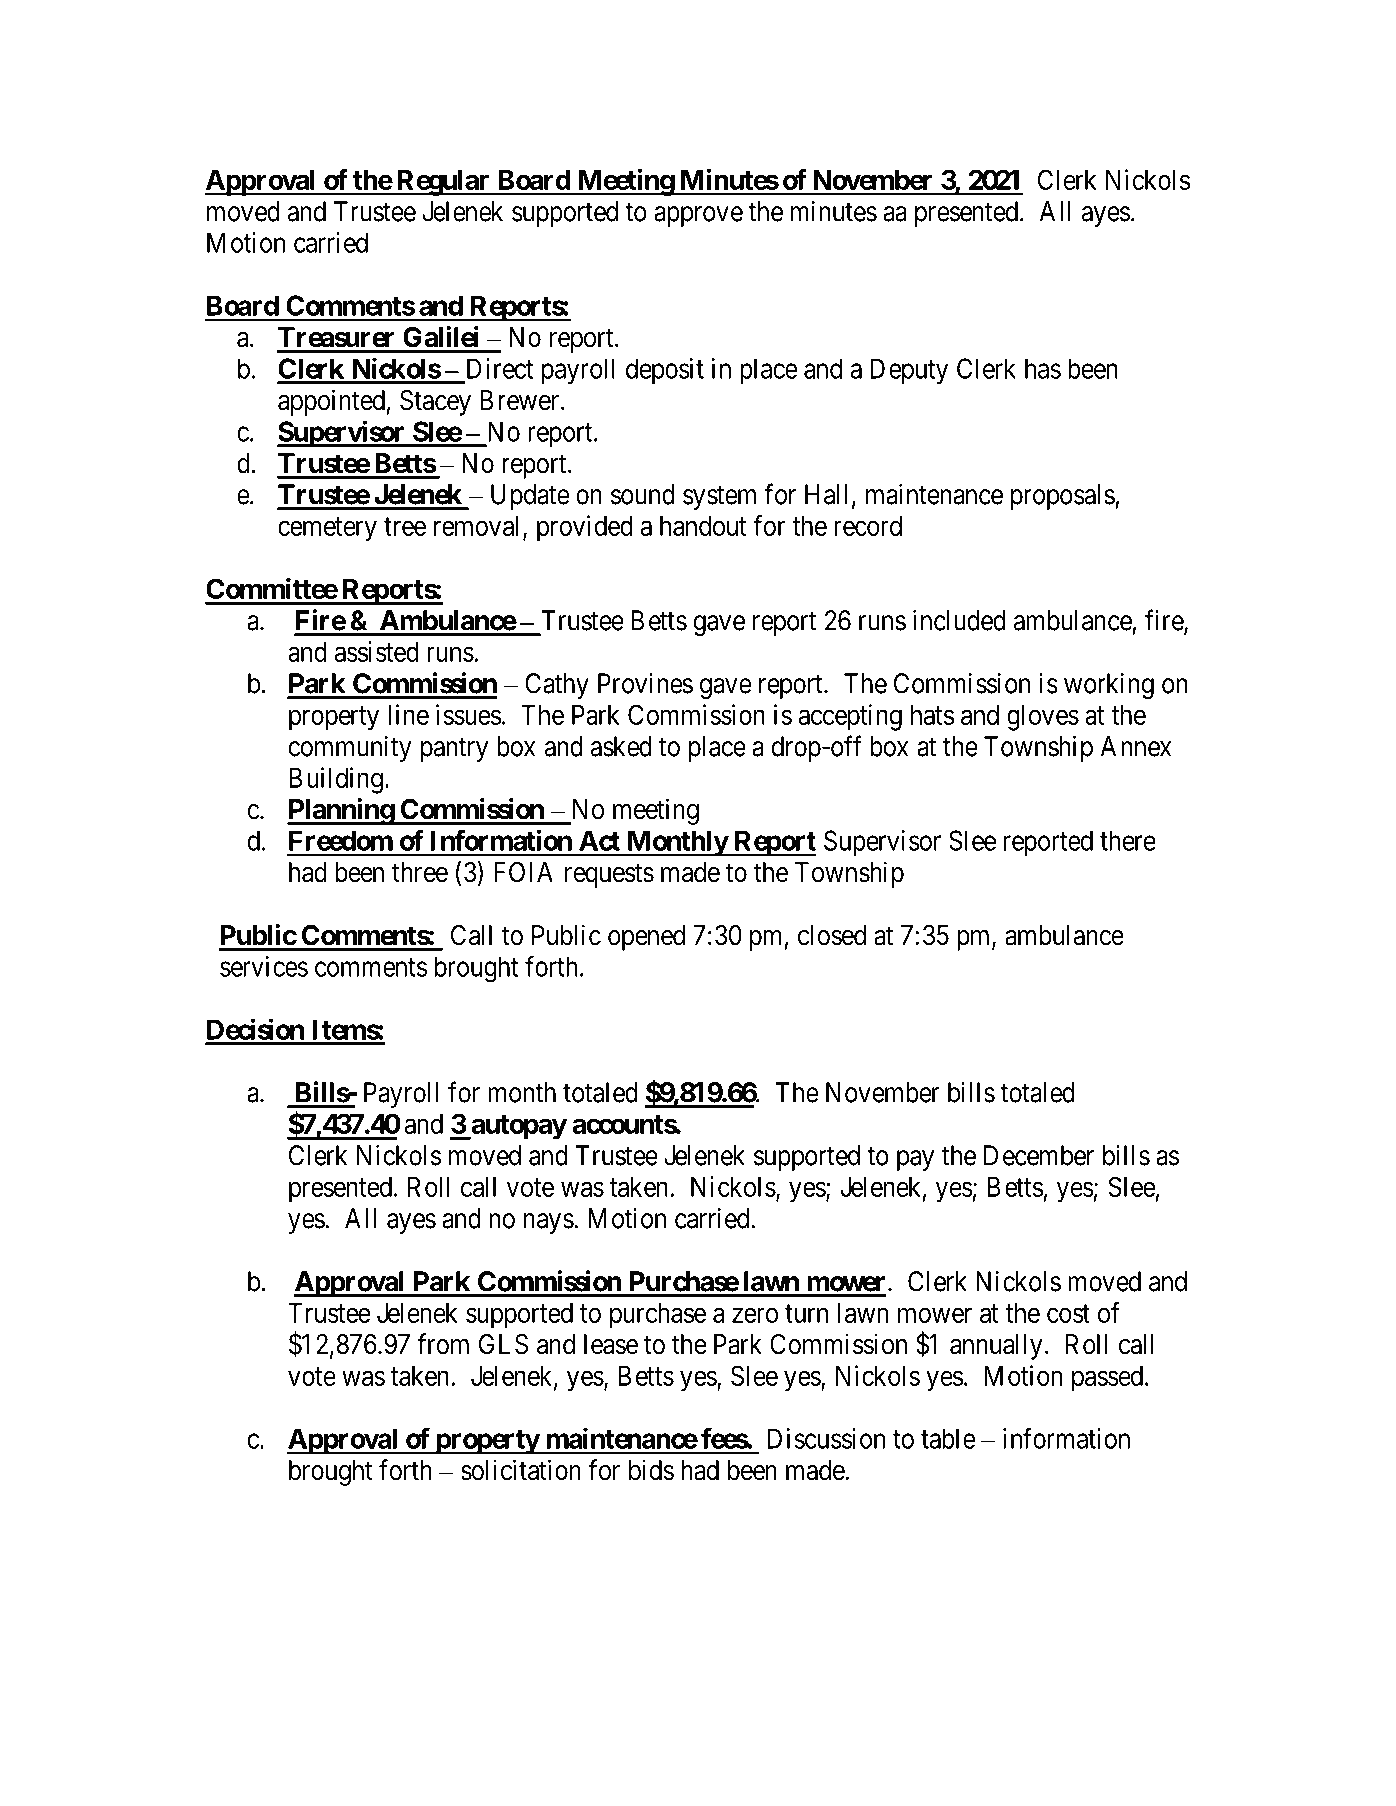  I want to click on Regular, so click(443, 183).
